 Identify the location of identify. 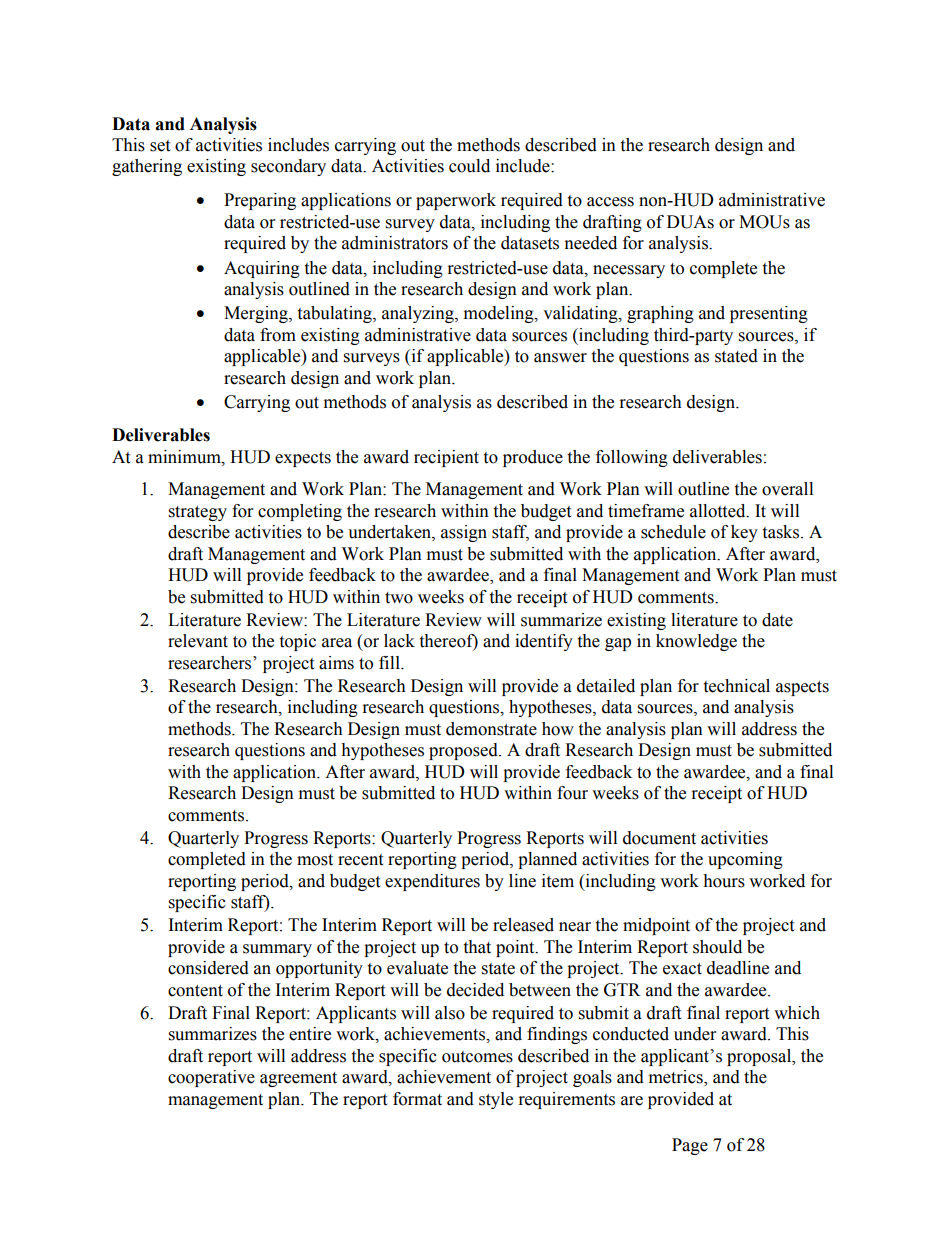
(544, 642).
